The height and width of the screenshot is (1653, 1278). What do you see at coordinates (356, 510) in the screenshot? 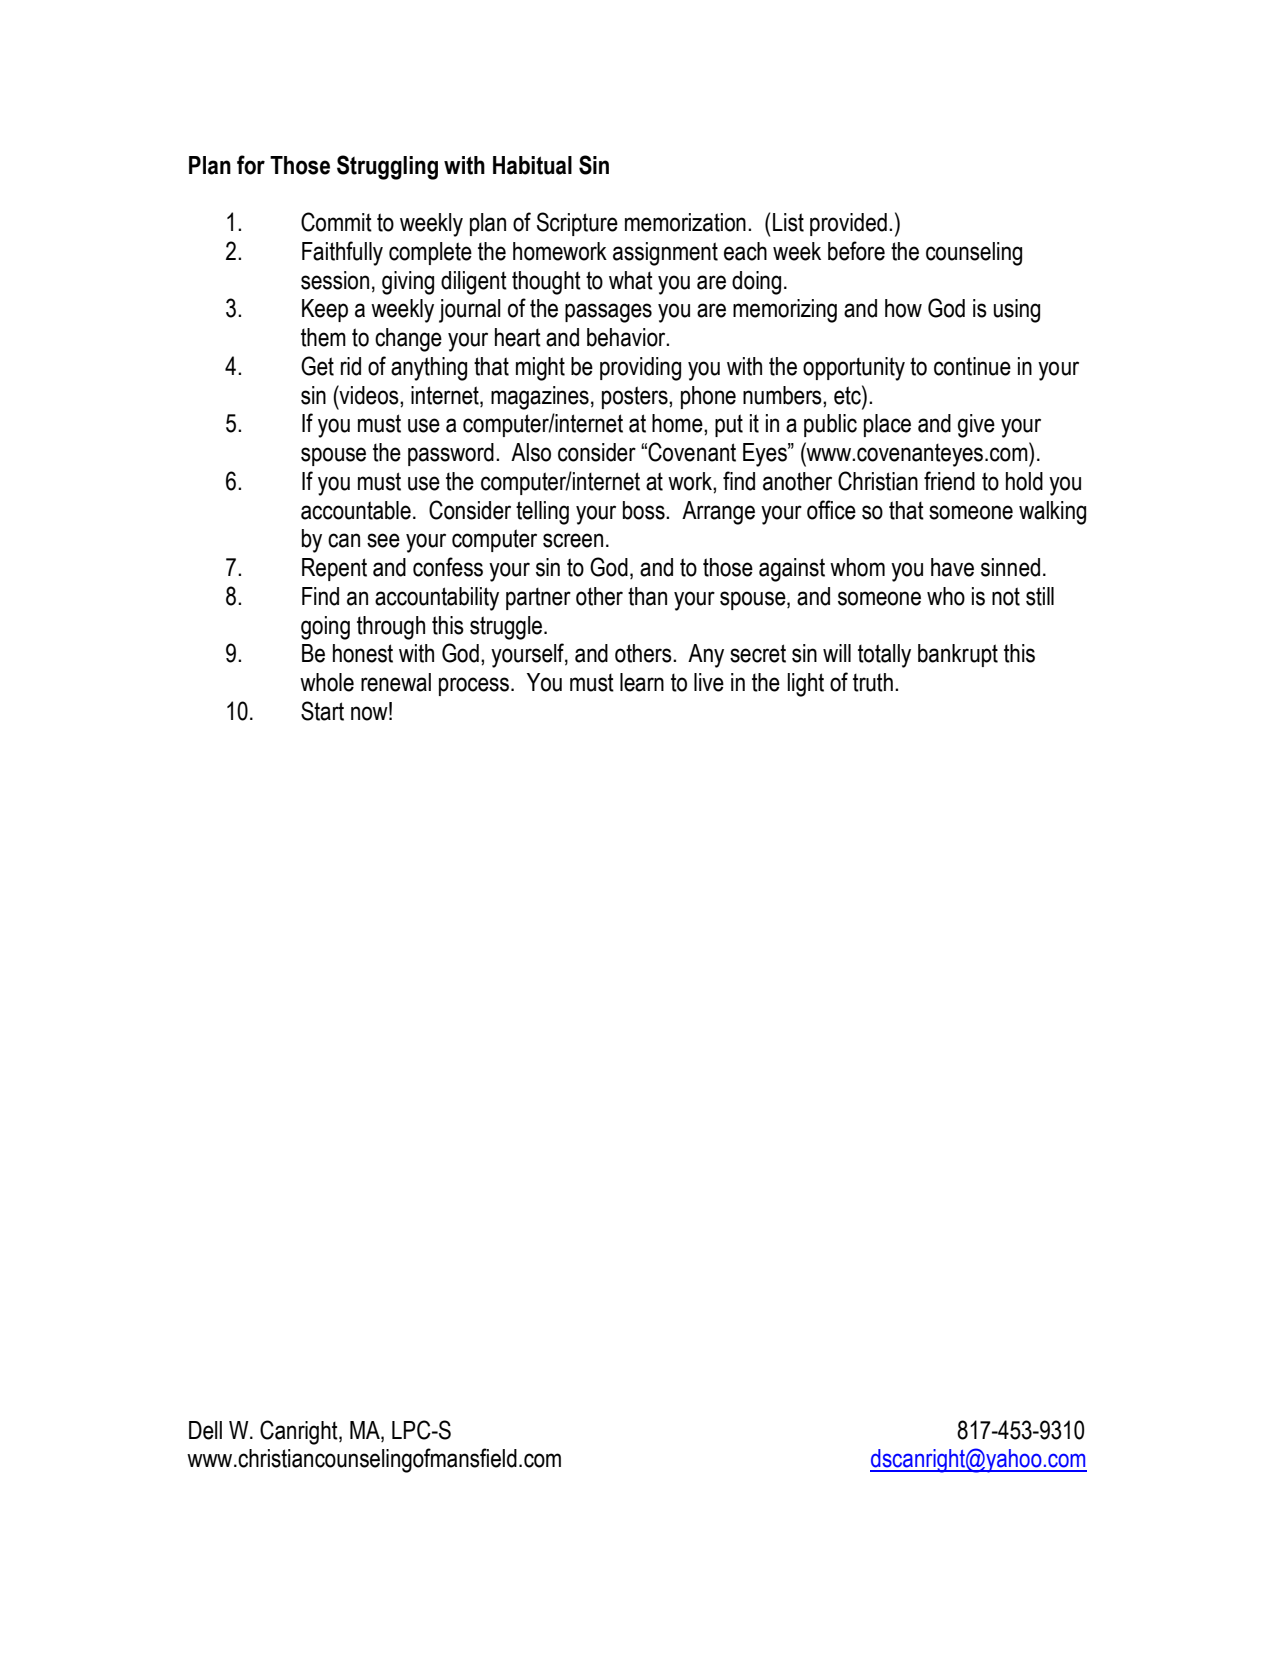
I see `accountable` at bounding box center [356, 510].
